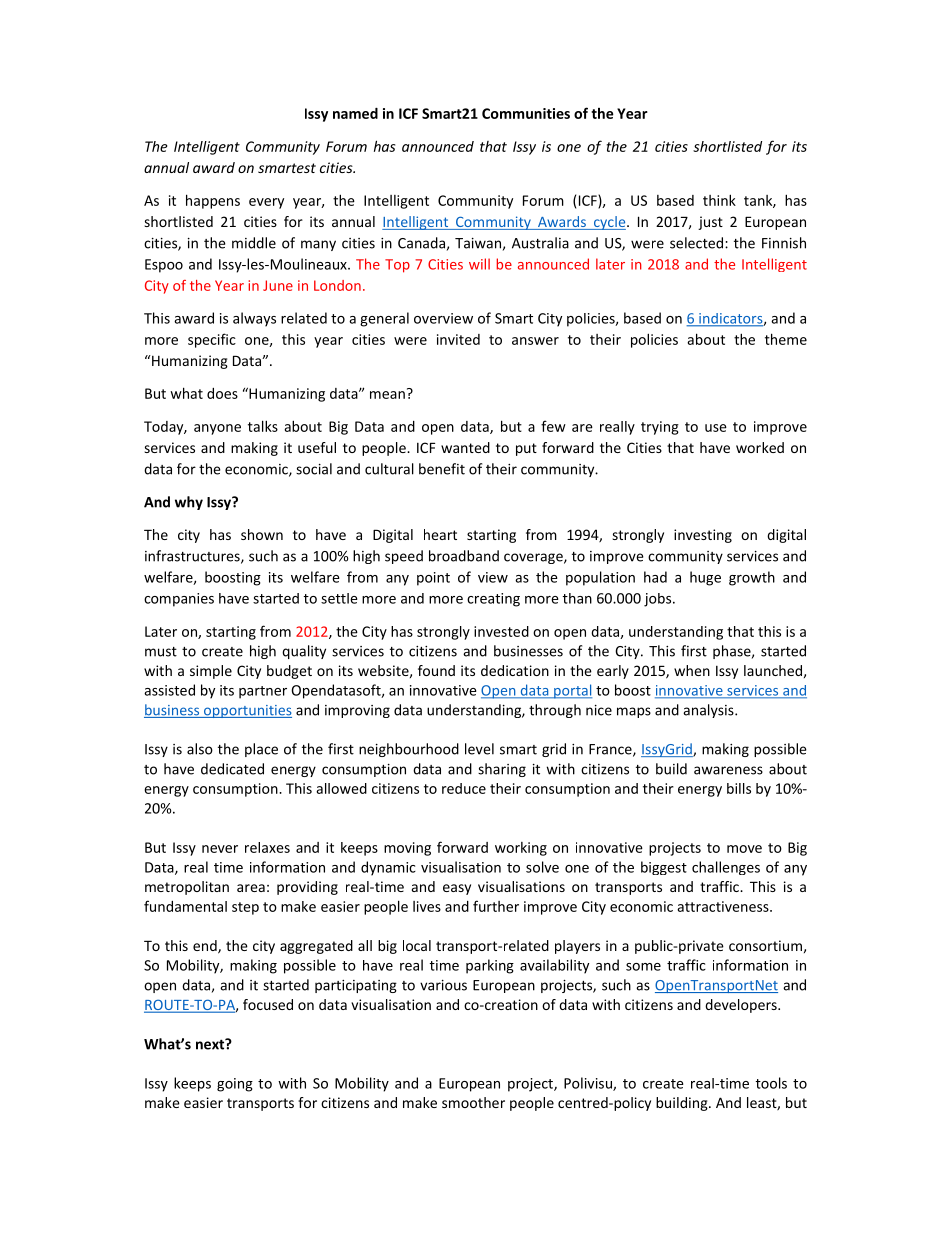  Describe the element at coordinates (705, 578) in the image. I see `huge` at that location.
